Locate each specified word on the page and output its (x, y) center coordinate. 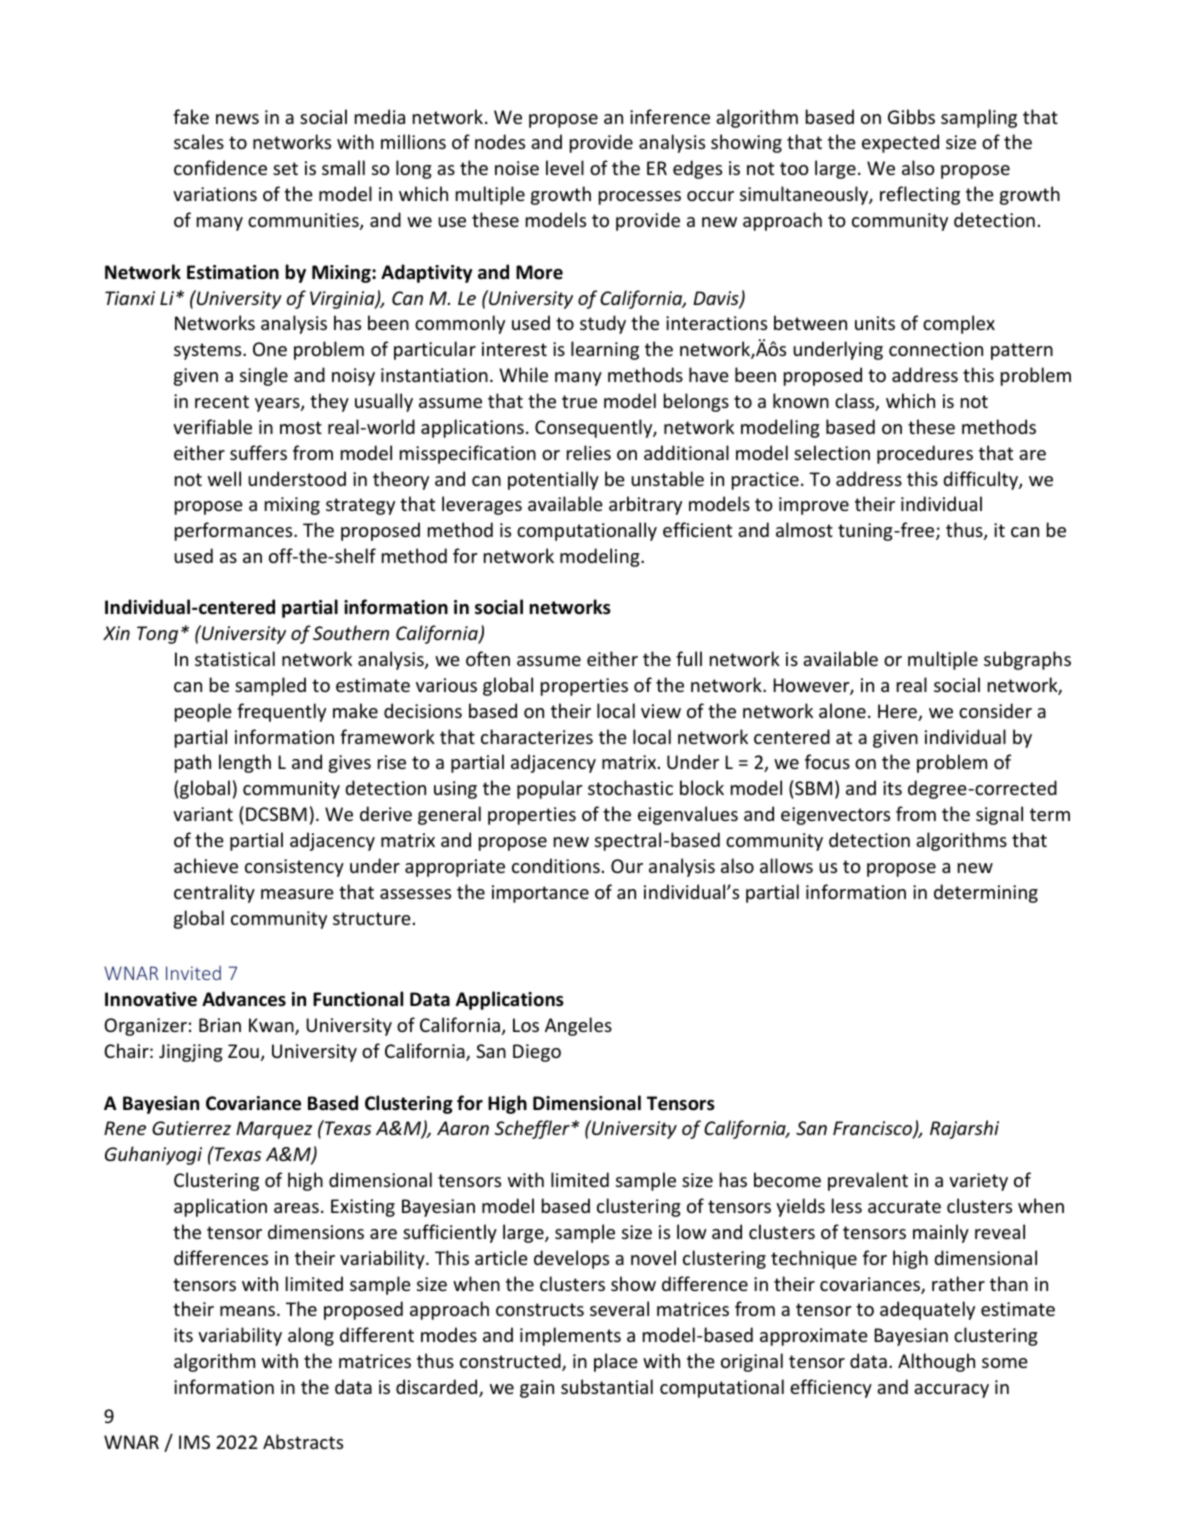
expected (900, 143)
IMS (194, 1442)
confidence (220, 167)
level (565, 167)
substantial (607, 1386)
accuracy (951, 1391)
